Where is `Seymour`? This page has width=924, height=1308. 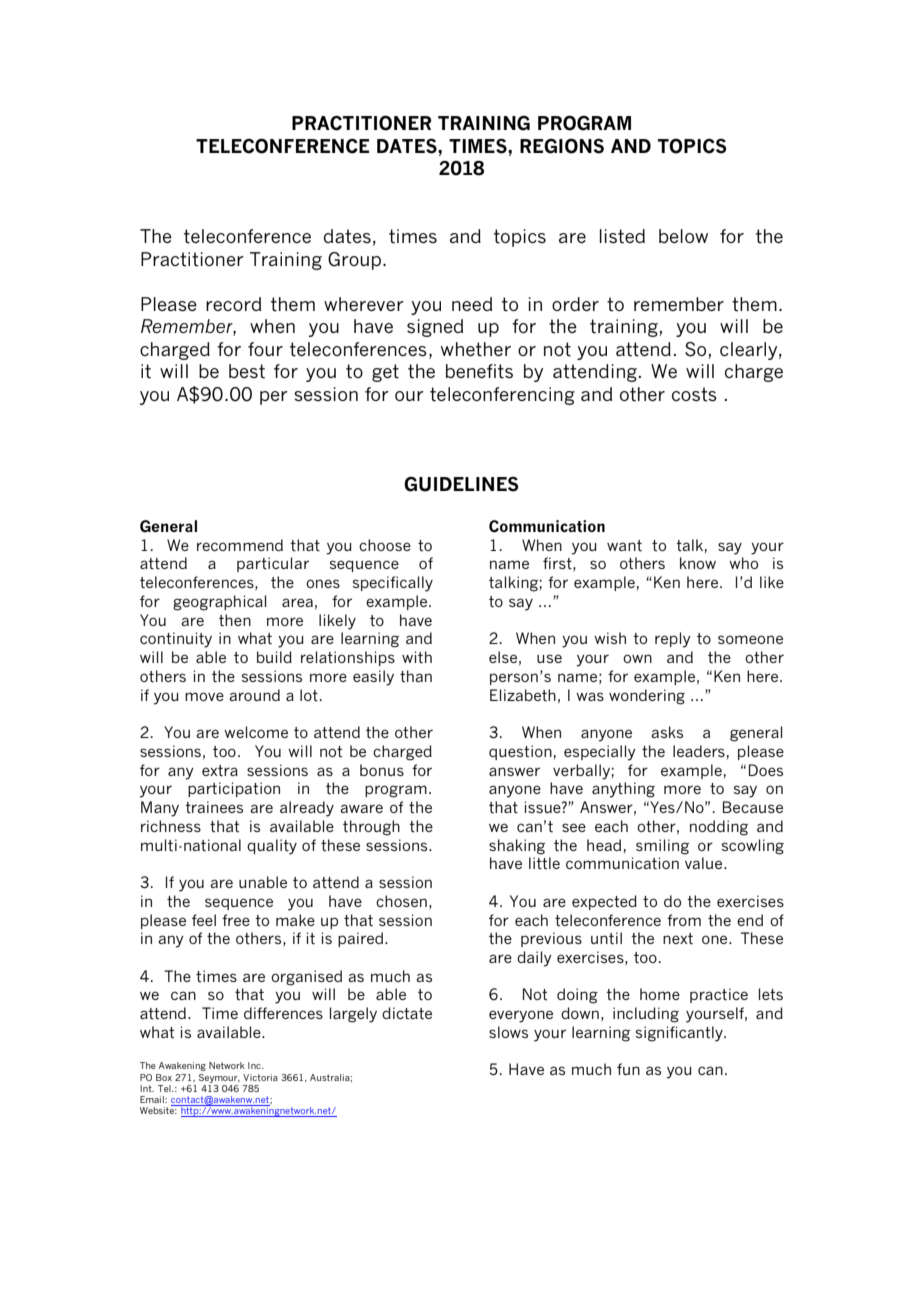 Seymour is located at coordinates (219, 1078).
